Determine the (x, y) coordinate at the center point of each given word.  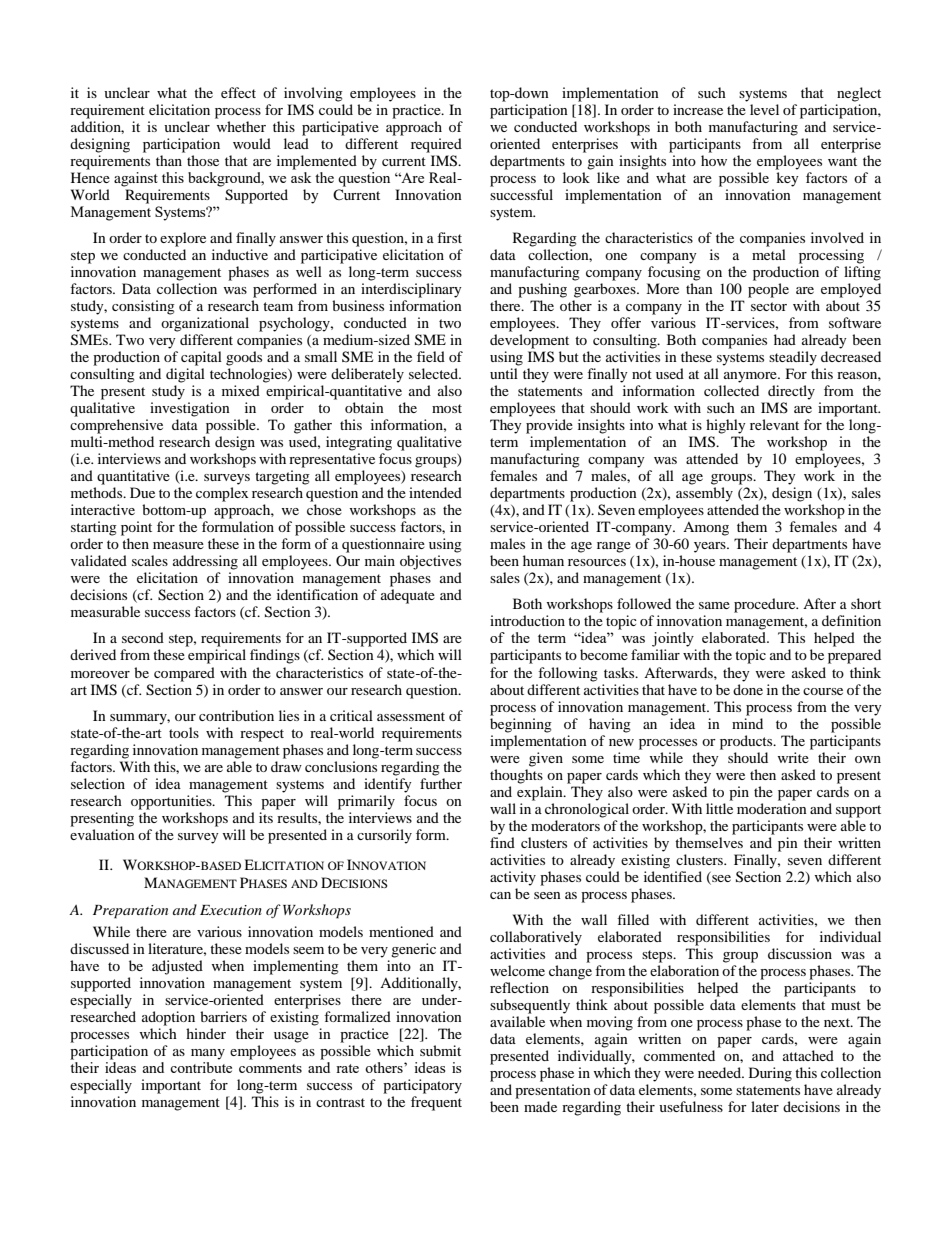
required (436, 145)
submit (440, 1050)
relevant (774, 424)
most (447, 408)
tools (184, 732)
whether (240, 125)
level (764, 109)
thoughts (516, 775)
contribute (201, 1067)
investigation (190, 409)
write (794, 756)
